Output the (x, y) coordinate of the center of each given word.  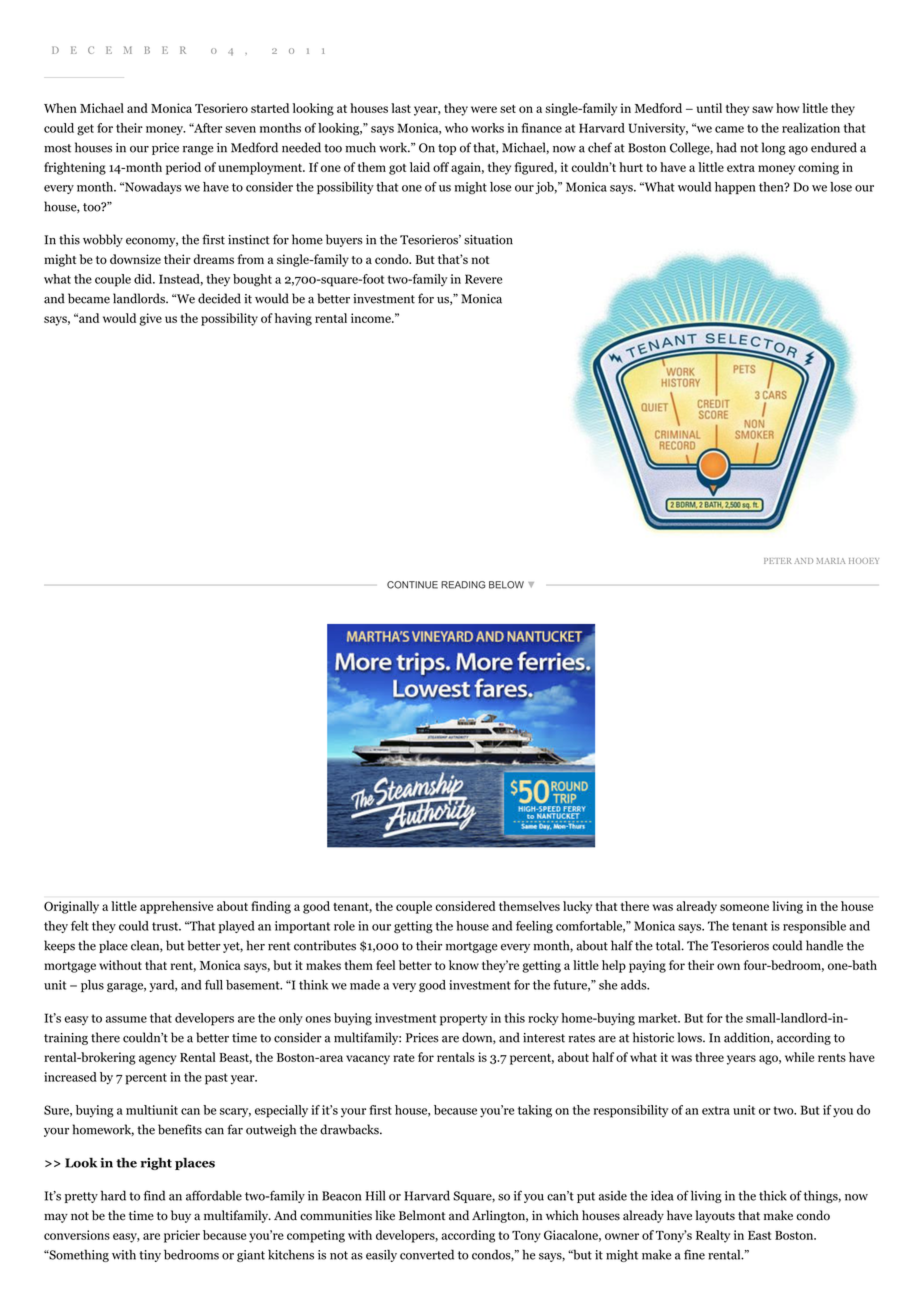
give (150, 319)
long (774, 148)
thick (773, 1195)
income (372, 318)
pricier (182, 1236)
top (447, 149)
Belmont (422, 1215)
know (464, 965)
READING (463, 585)
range (198, 150)
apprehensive (176, 907)
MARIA (830, 561)
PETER (778, 561)
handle (824, 945)
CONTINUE (412, 585)
